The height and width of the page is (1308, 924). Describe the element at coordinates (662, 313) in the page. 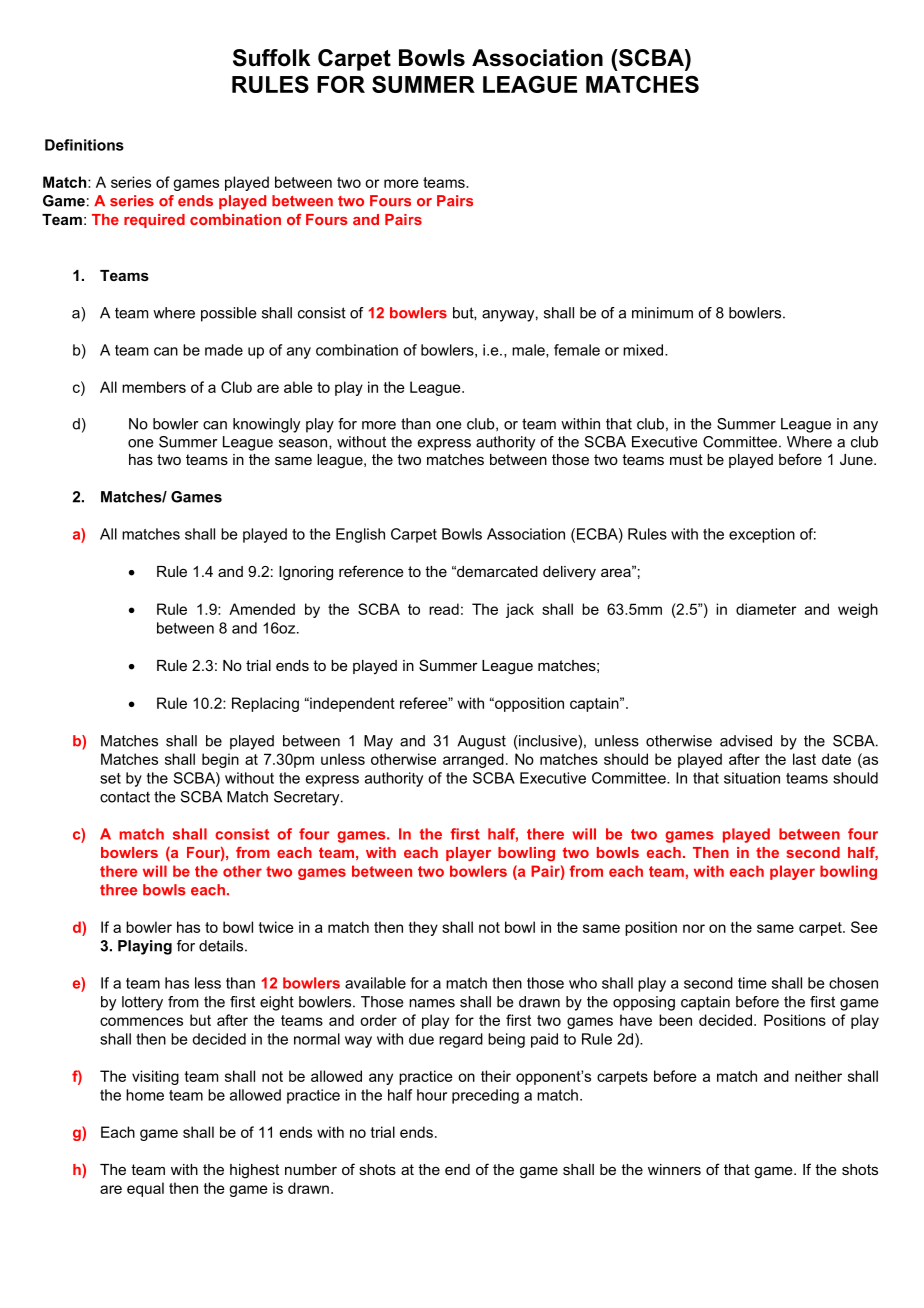

I see `minimum` at that location.
